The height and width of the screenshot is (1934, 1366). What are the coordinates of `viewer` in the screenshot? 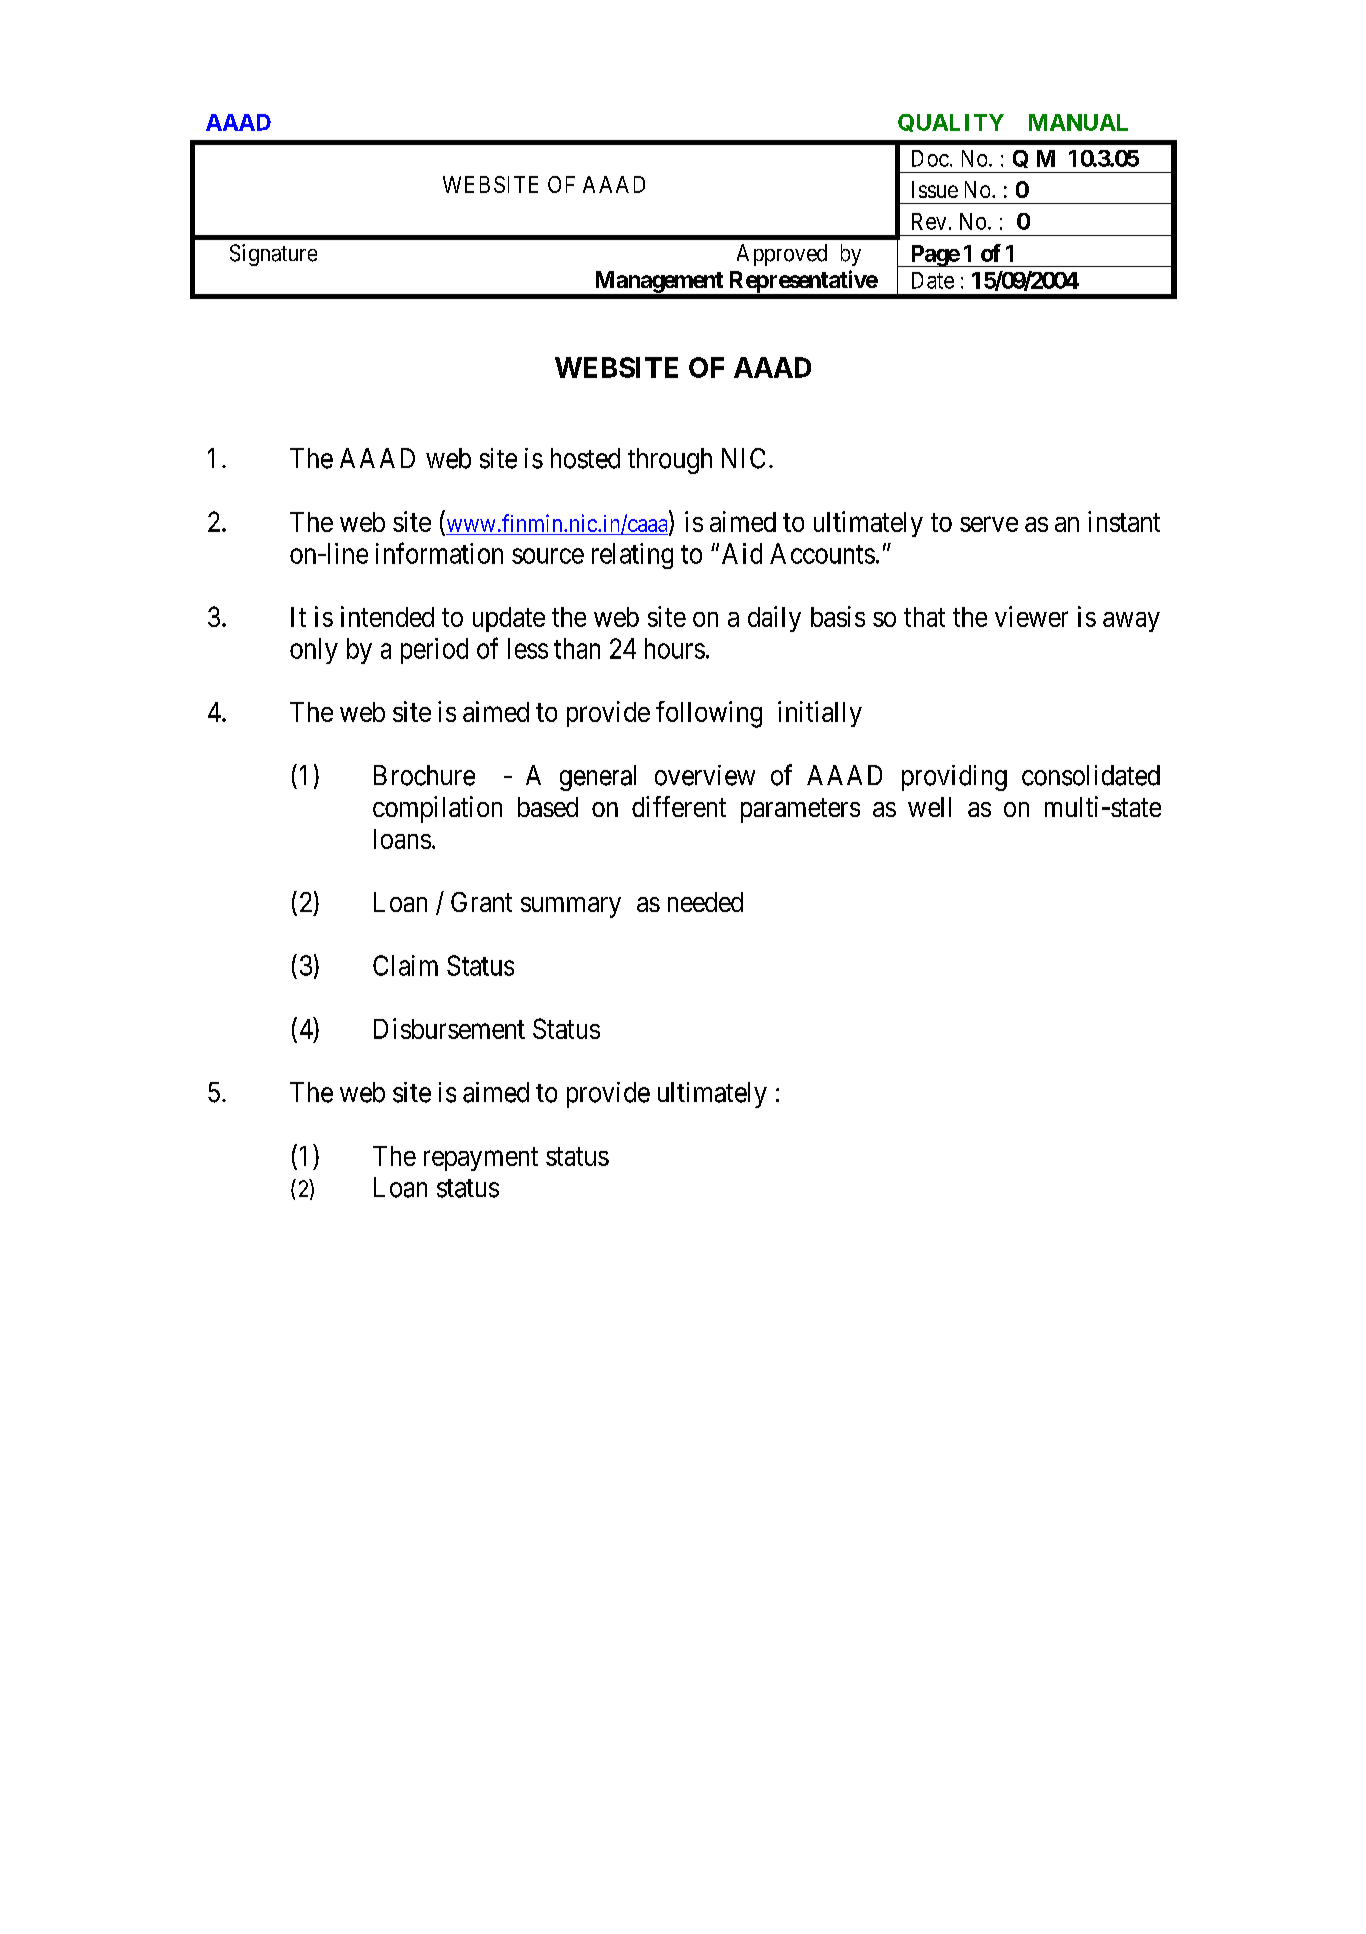 It's located at (1031, 616).
